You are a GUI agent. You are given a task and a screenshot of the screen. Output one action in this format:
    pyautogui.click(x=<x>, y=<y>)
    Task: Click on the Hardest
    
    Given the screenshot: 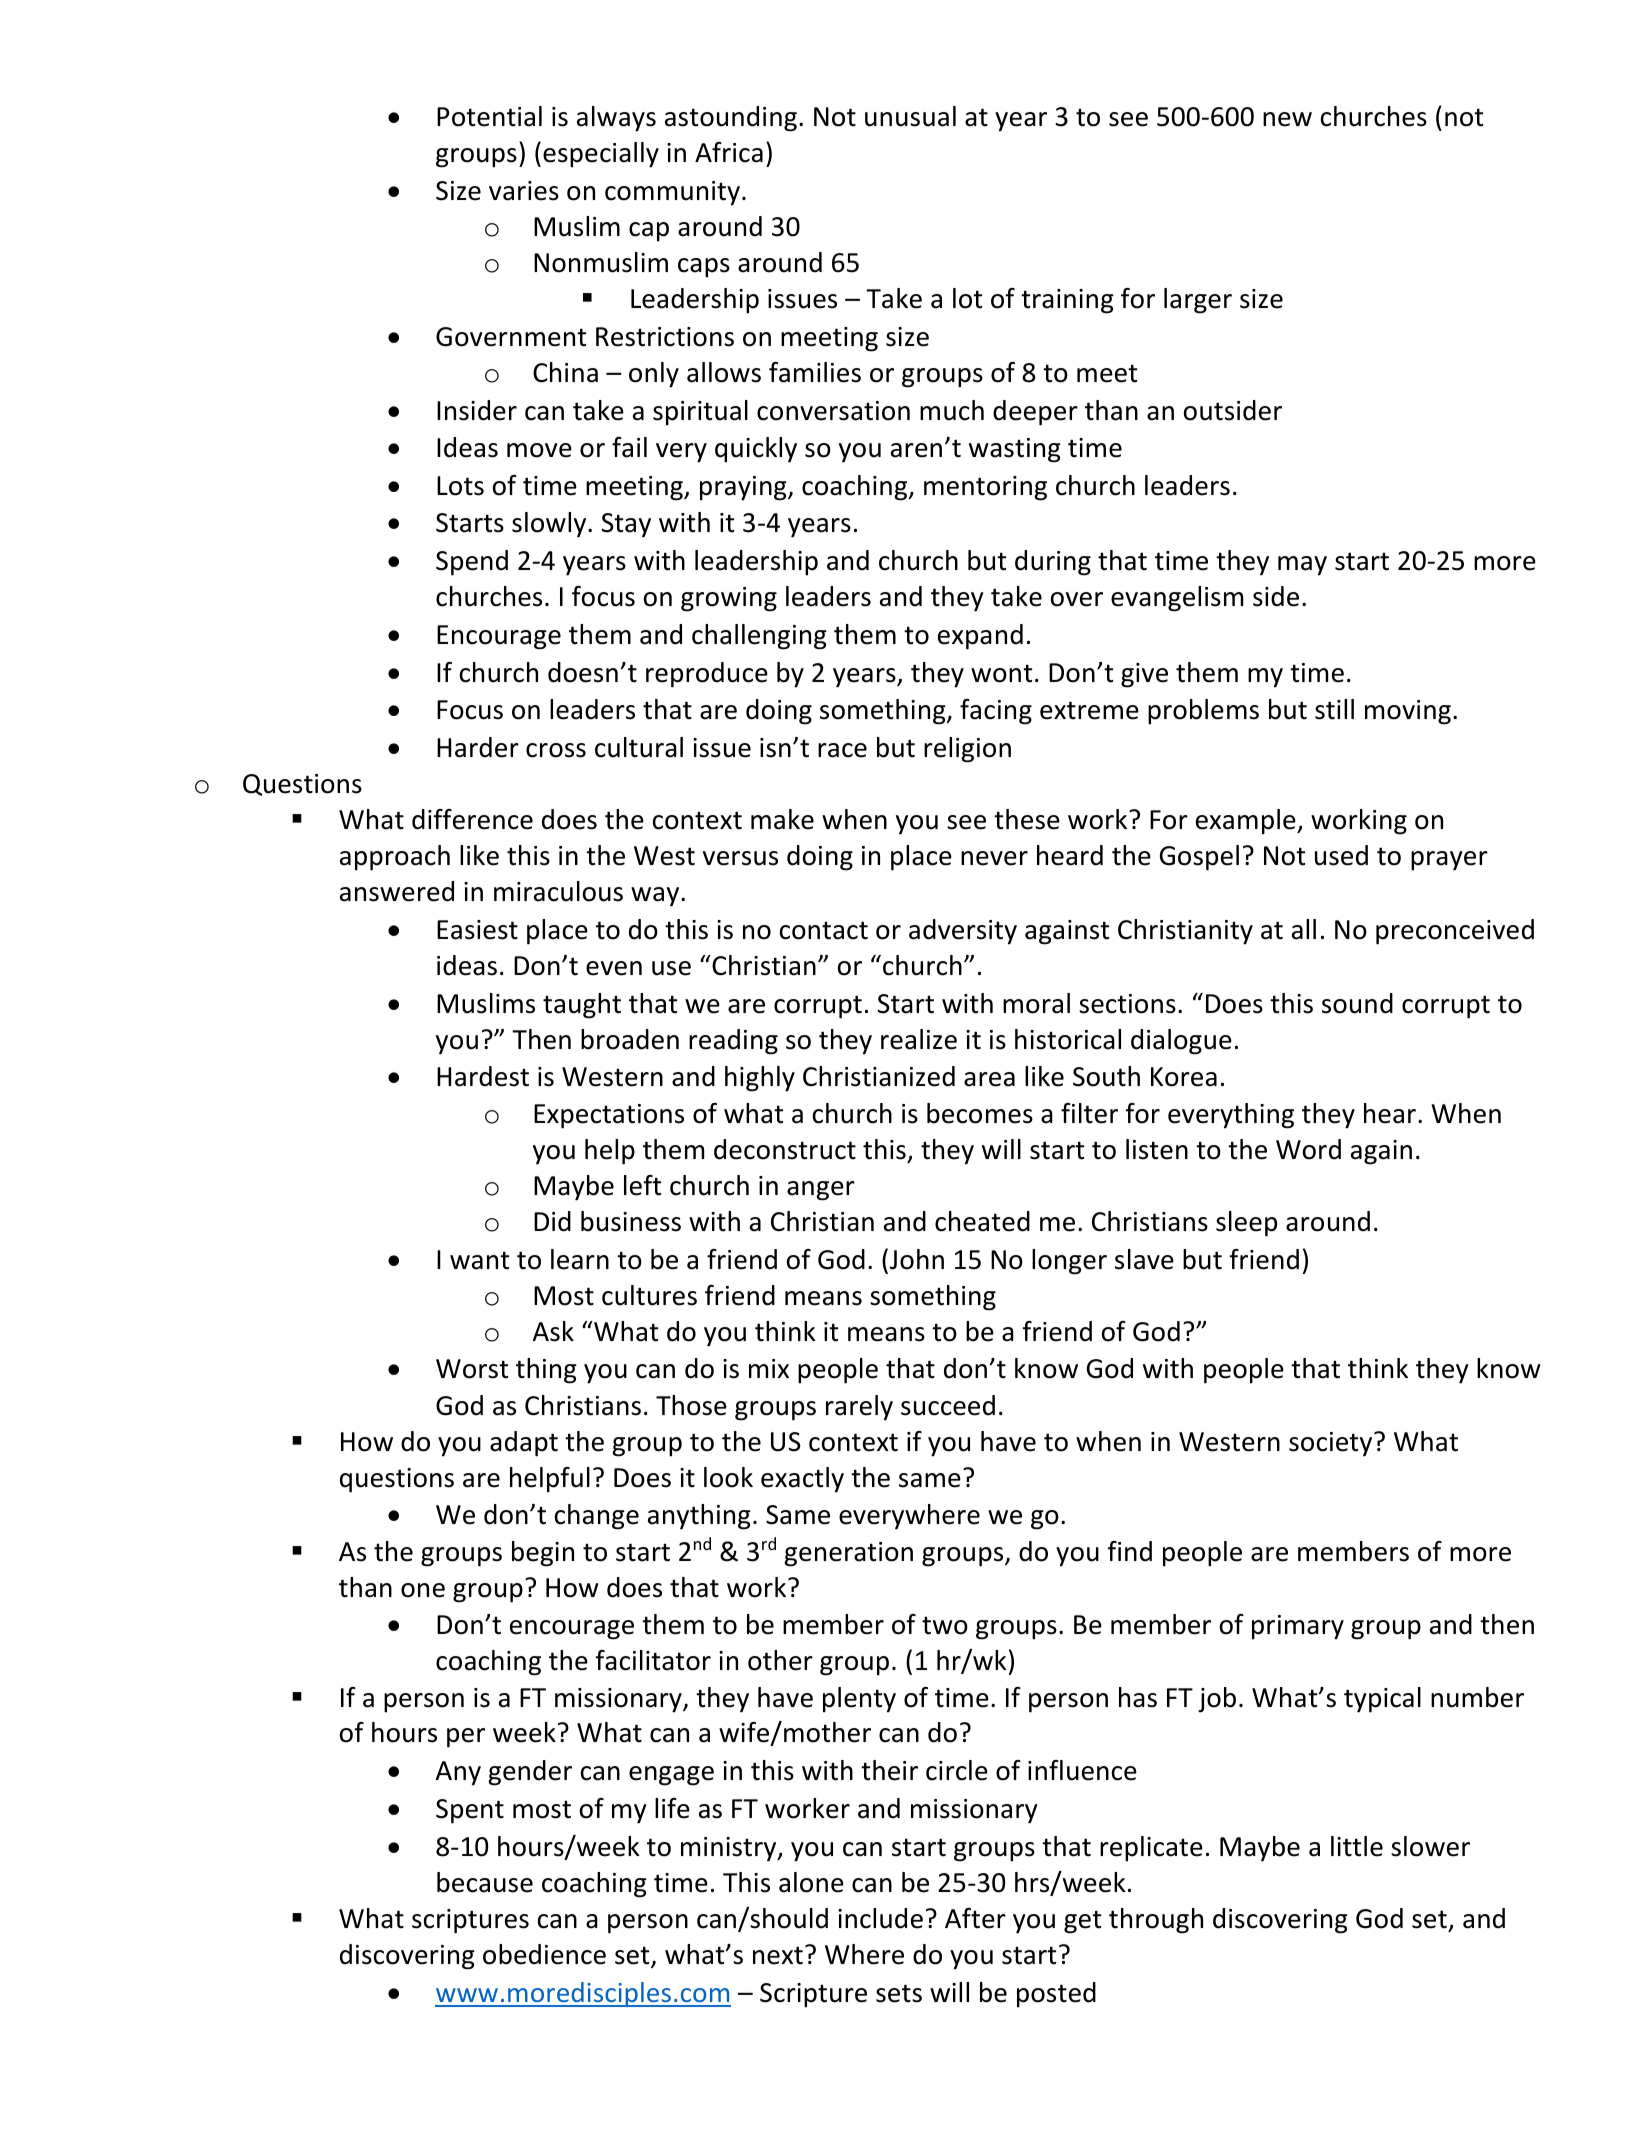 What is the action you would take?
    pyautogui.click(x=483, y=1076)
